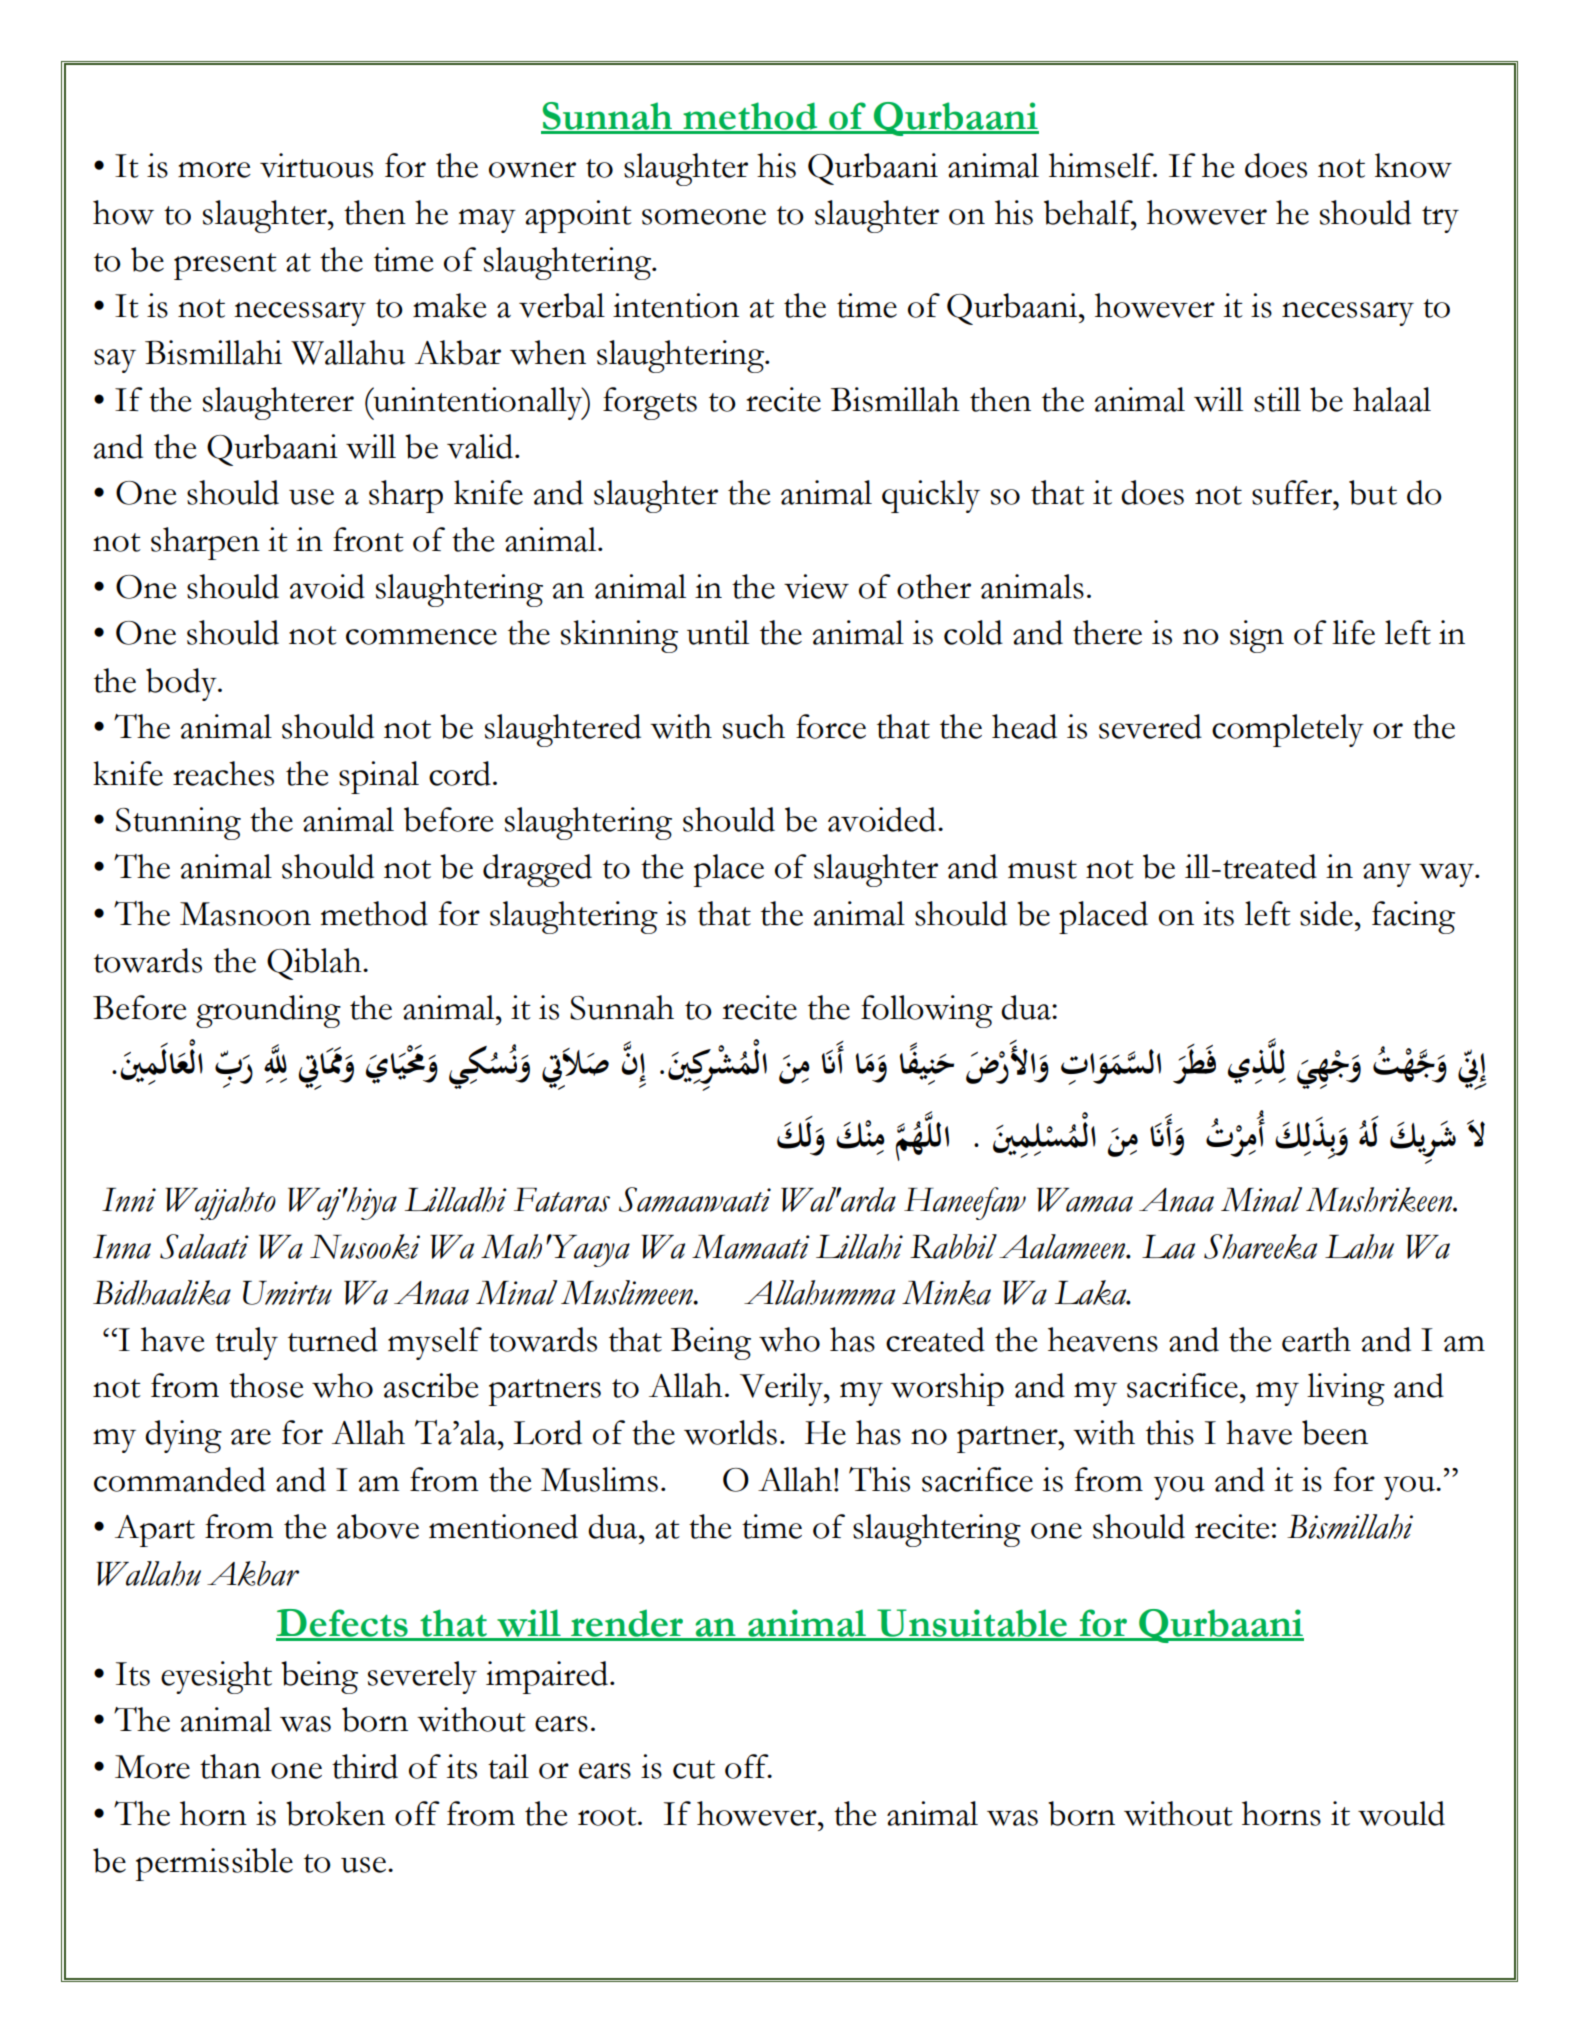 This image has width=1579, height=2043. I want to click on grounding, so click(268, 1011).
